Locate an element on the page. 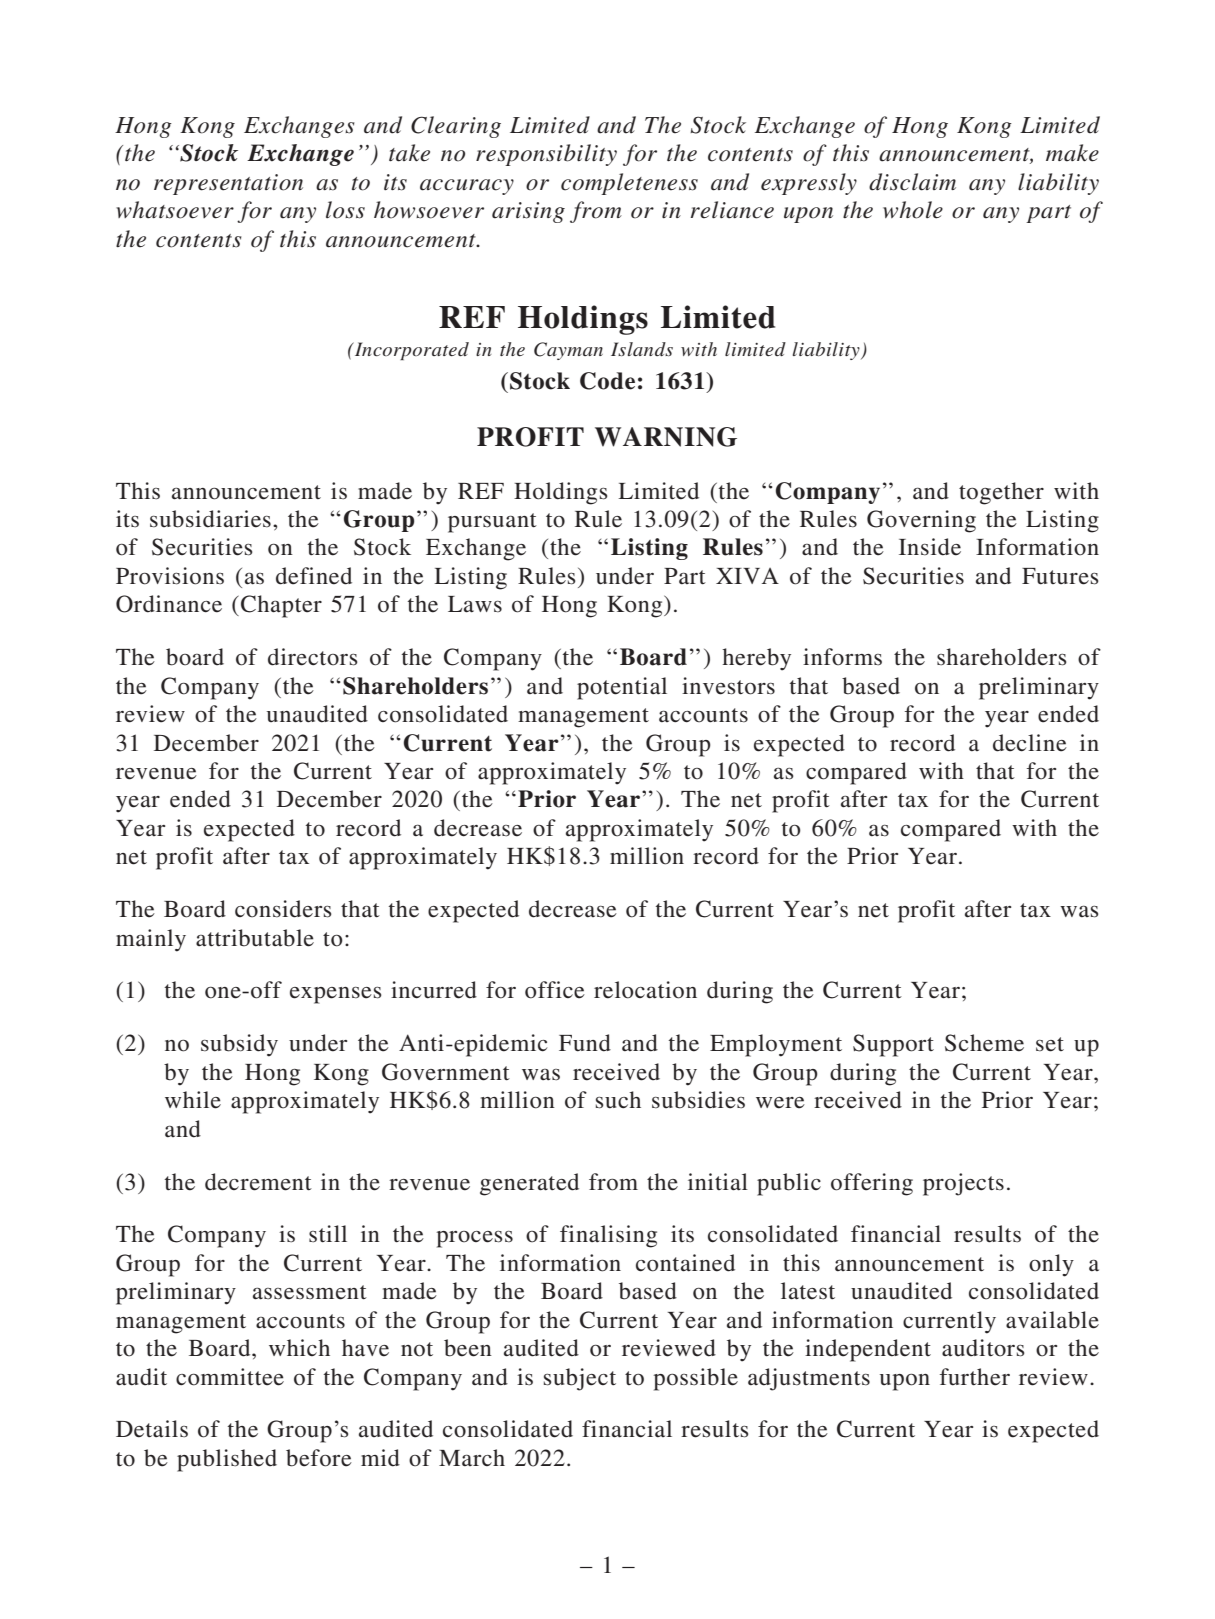 Image resolution: width=1215 pixels, height=1619 pixels. further is located at coordinates (975, 1377).
